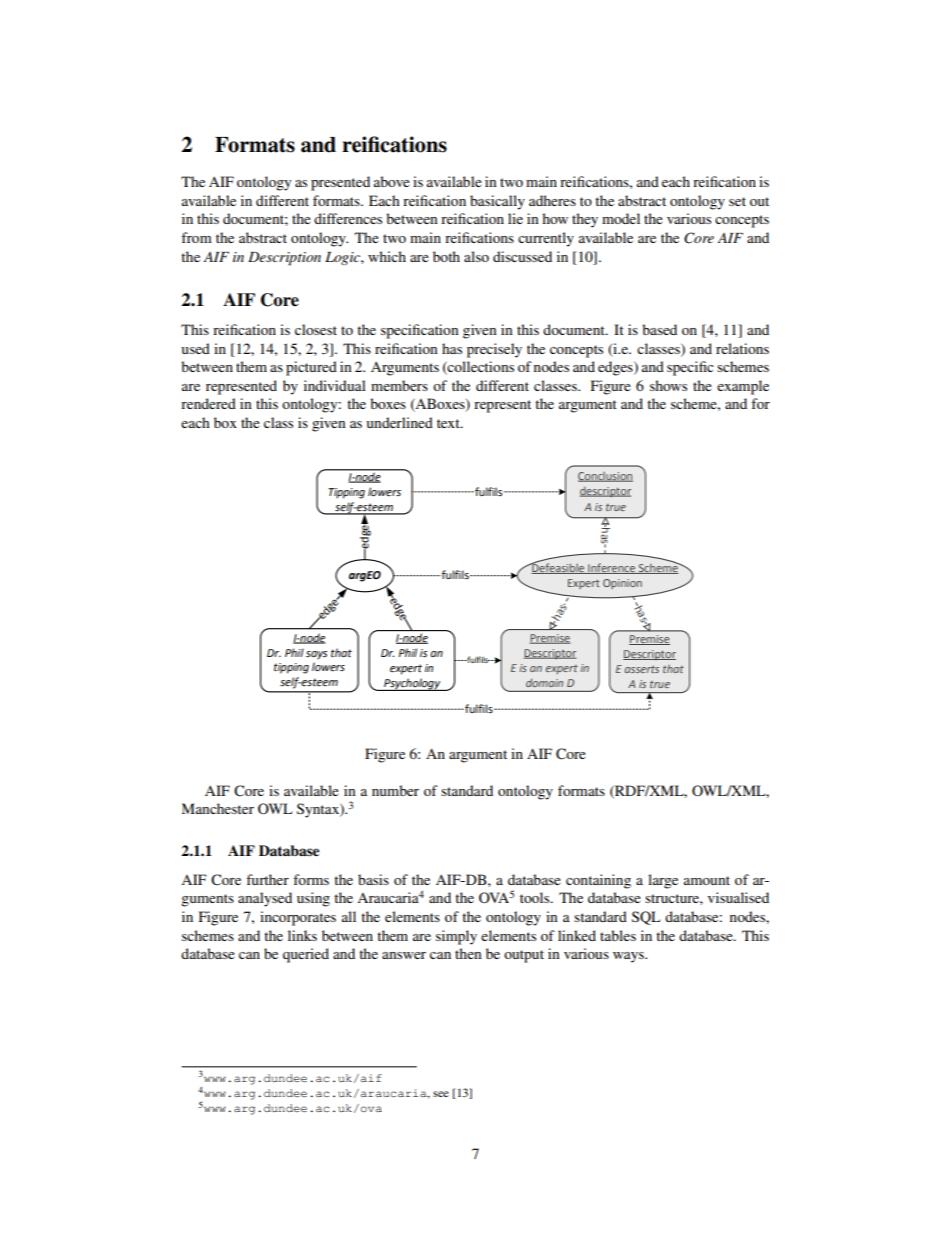  Describe the element at coordinates (208, 403) in the document. I see `rendered` at that location.
